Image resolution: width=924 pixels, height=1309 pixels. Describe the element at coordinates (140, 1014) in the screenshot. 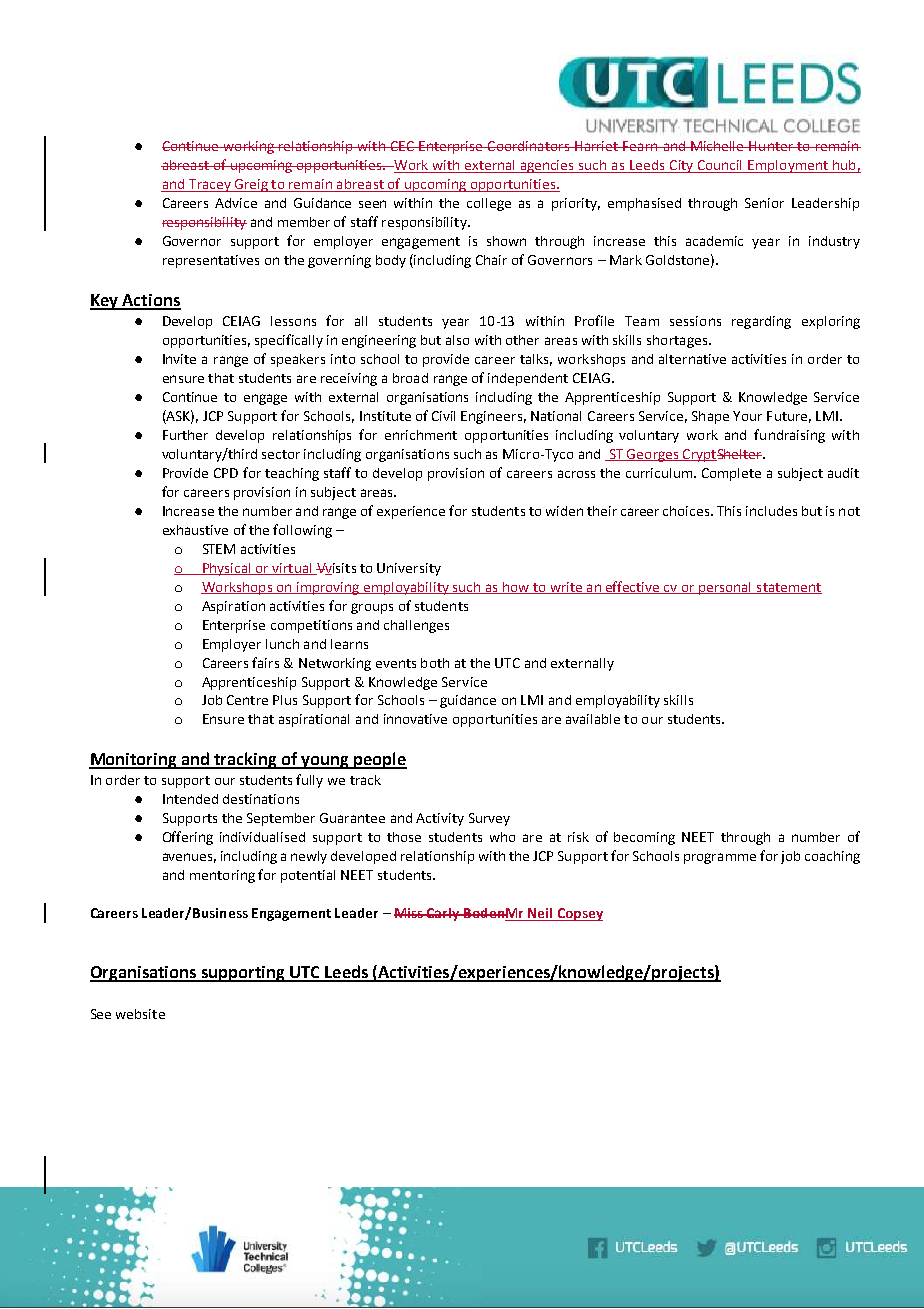

I see `website` at that location.
